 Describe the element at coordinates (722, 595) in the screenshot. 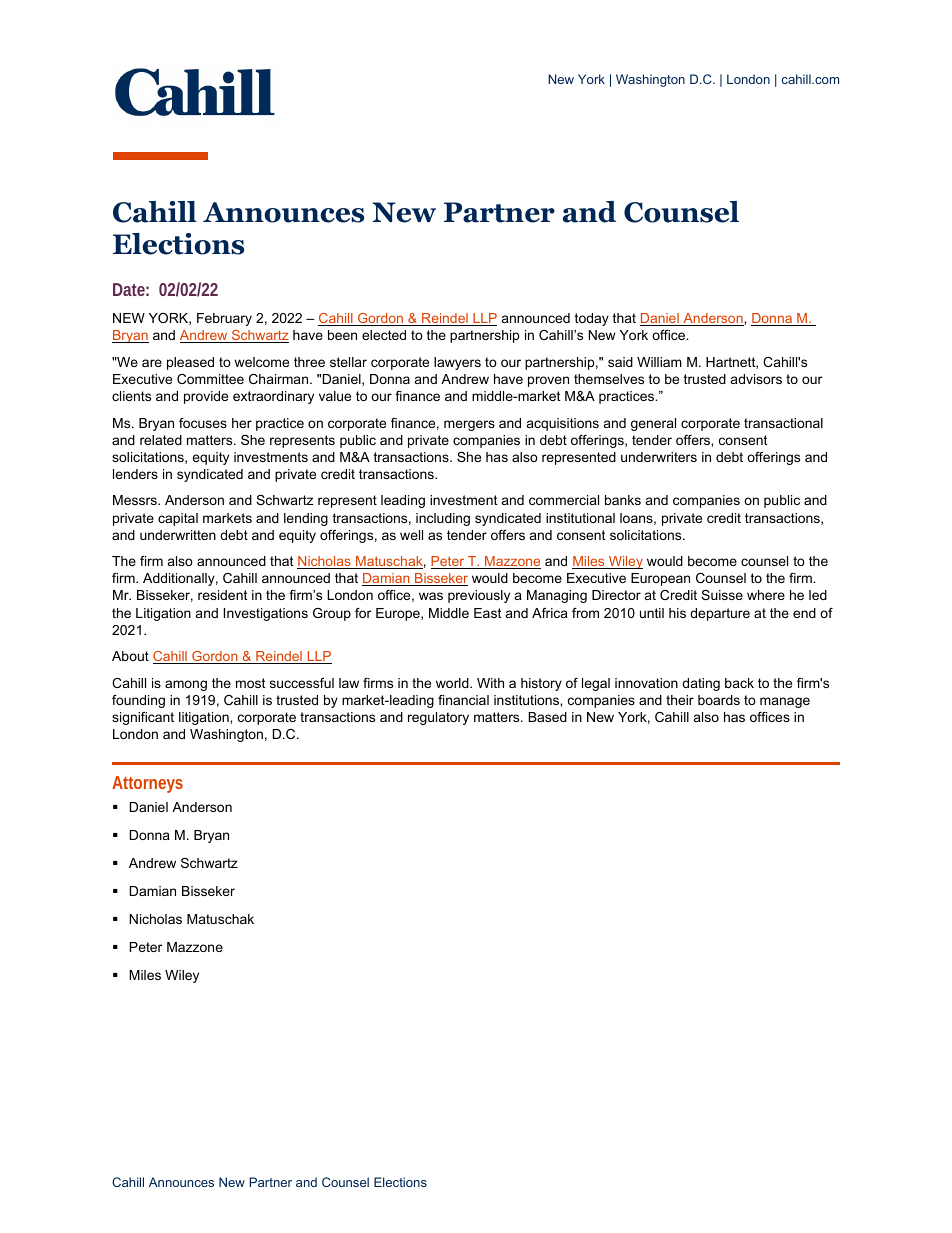

I see `Suisse` at that location.
